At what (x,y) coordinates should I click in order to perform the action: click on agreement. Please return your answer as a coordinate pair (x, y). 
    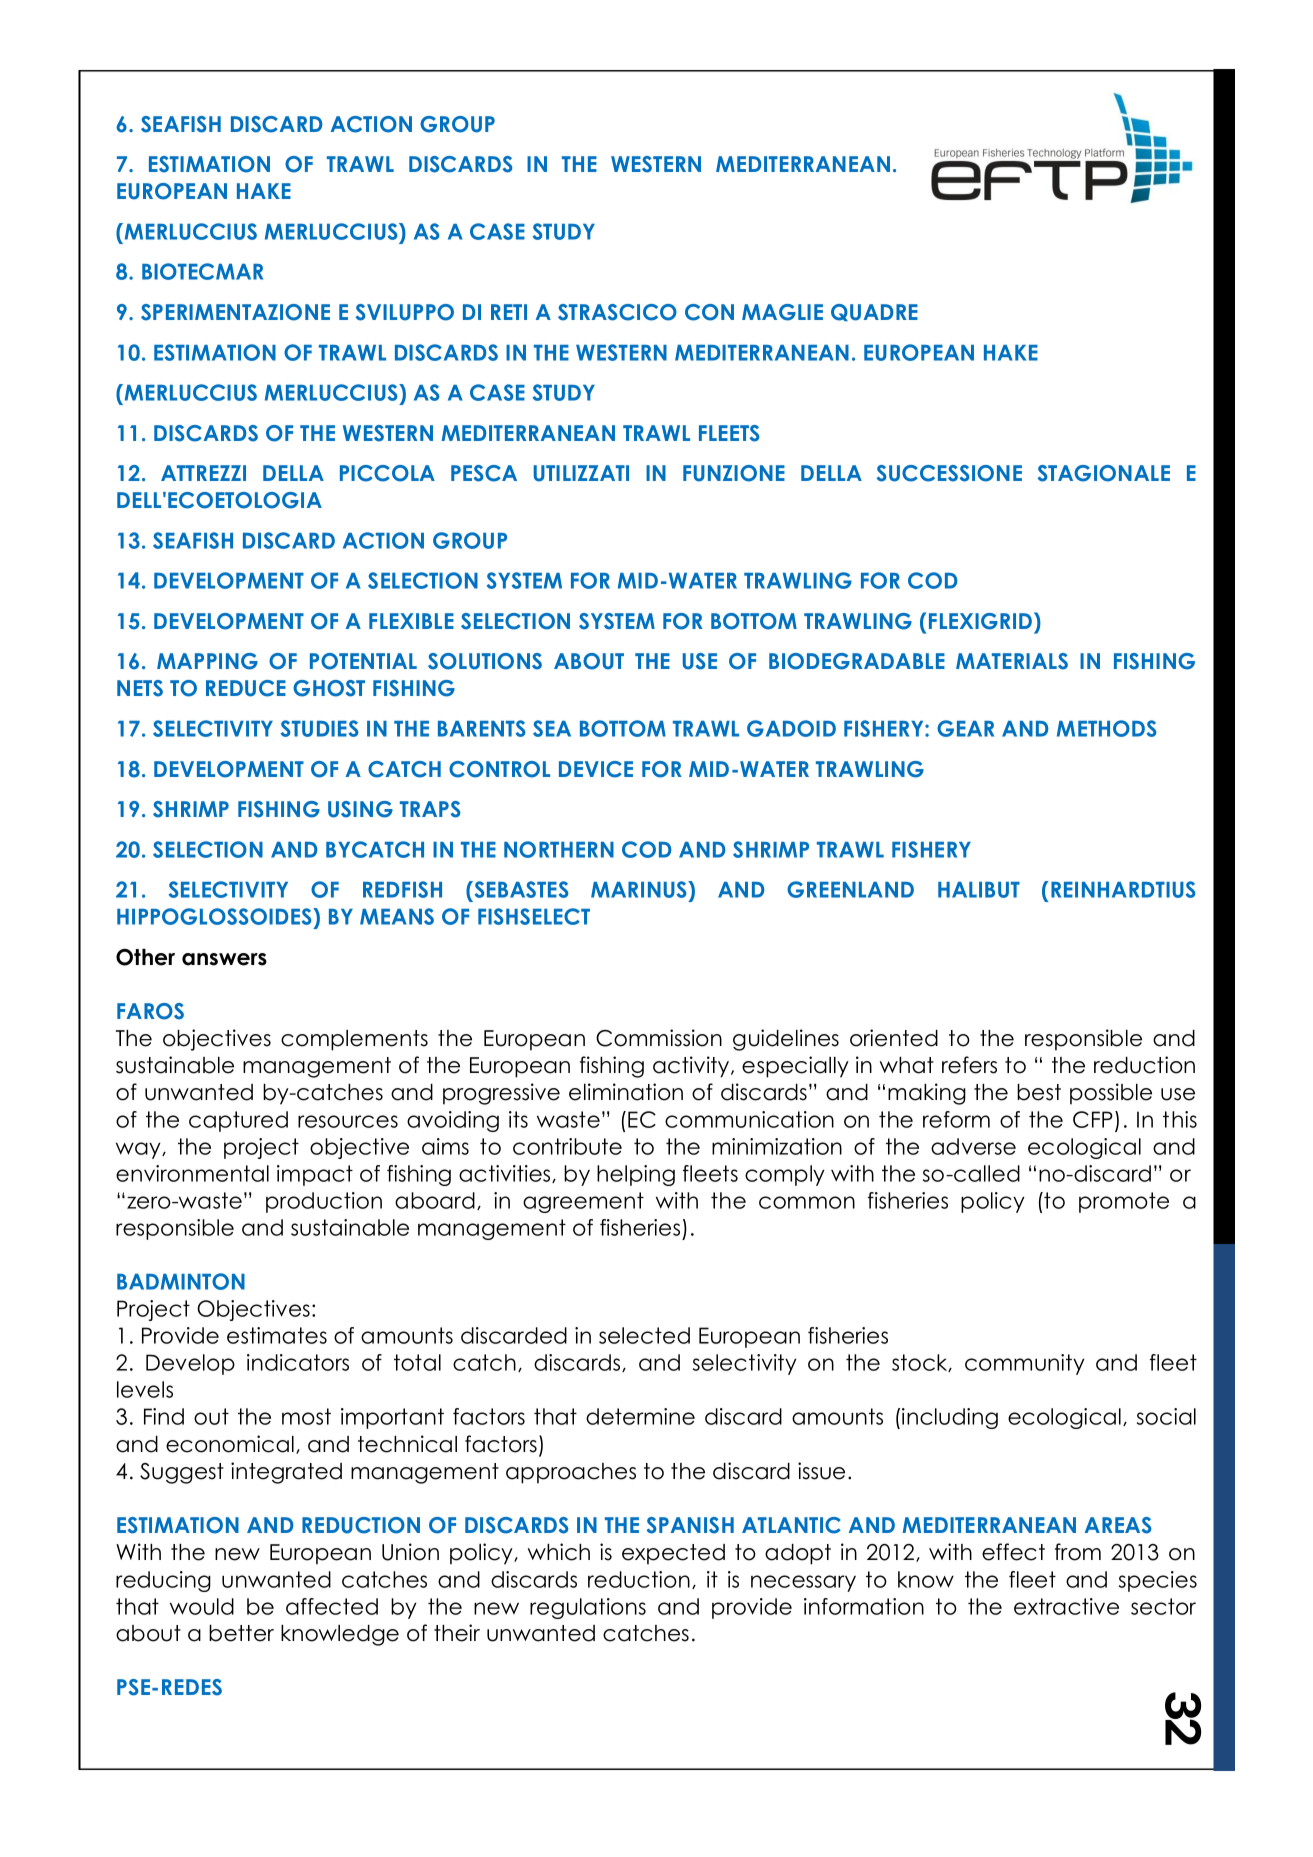
    Looking at the image, I should click on (583, 1202).
